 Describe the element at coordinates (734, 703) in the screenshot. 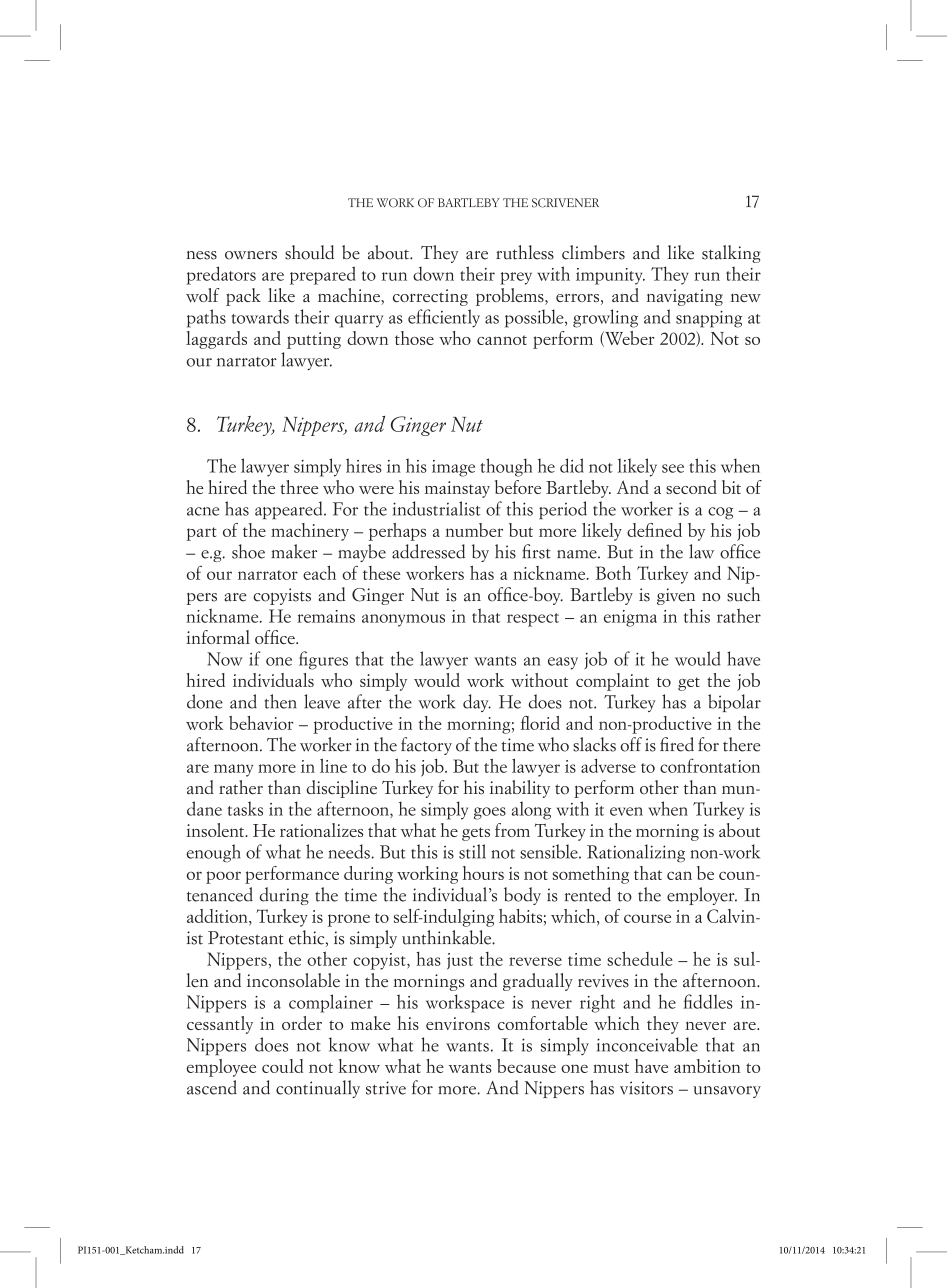

I see `bipolar` at that location.
